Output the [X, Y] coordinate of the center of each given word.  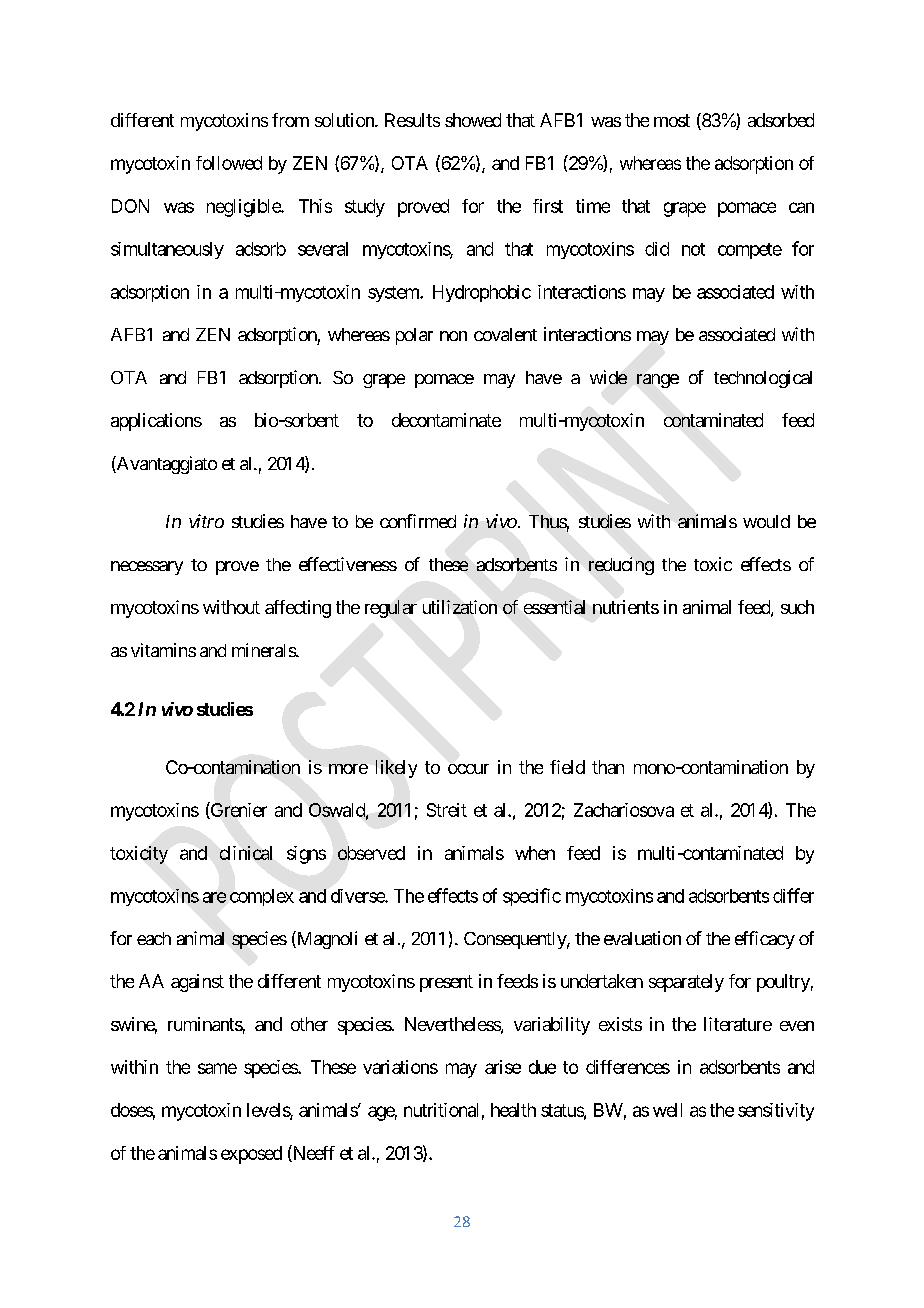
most [672, 120]
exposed [251, 1155]
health [513, 1110]
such [797, 607]
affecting [298, 609]
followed [229, 163]
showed [473, 120]
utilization [460, 607]
